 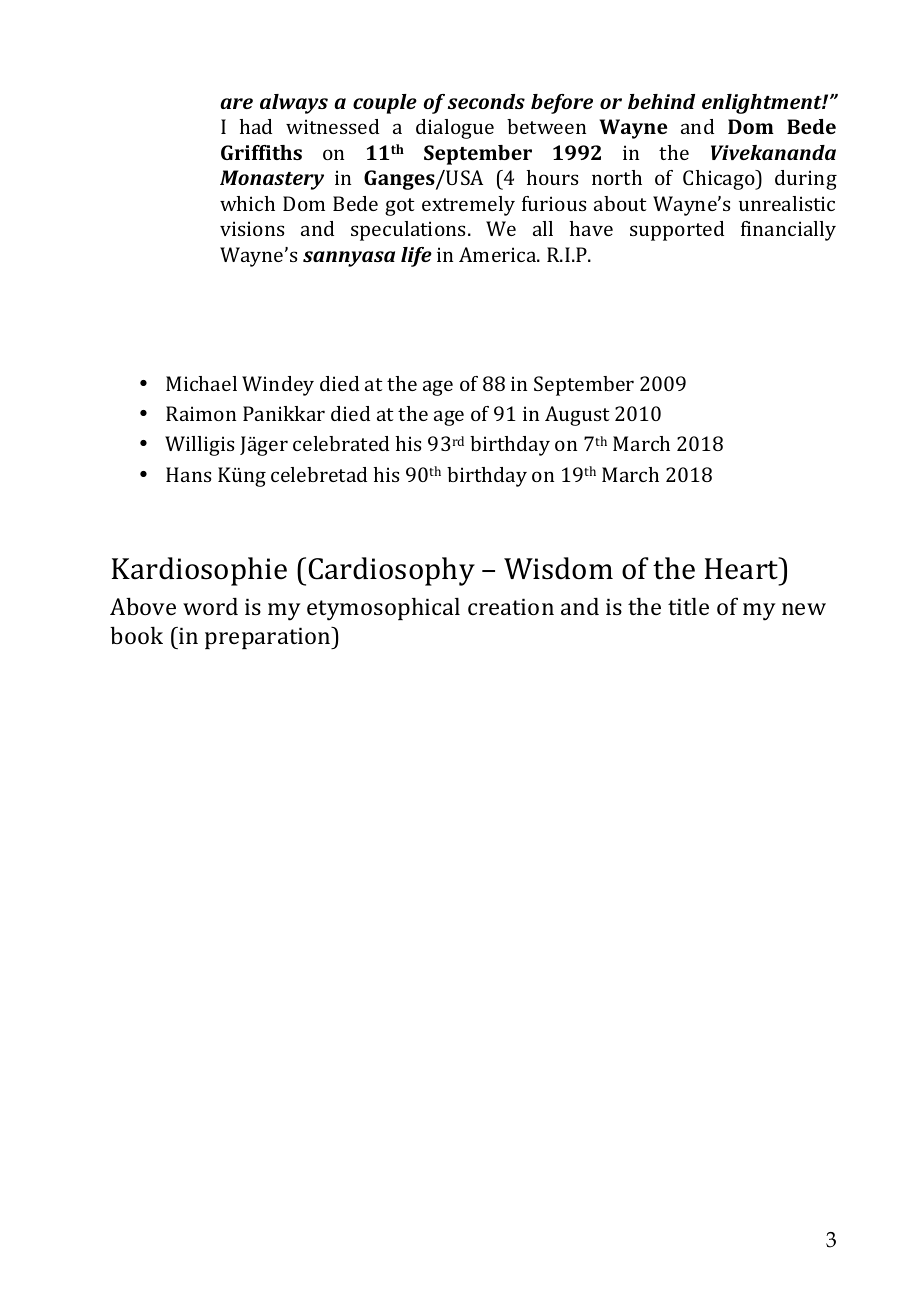 I want to click on behind, so click(x=661, y=101).
